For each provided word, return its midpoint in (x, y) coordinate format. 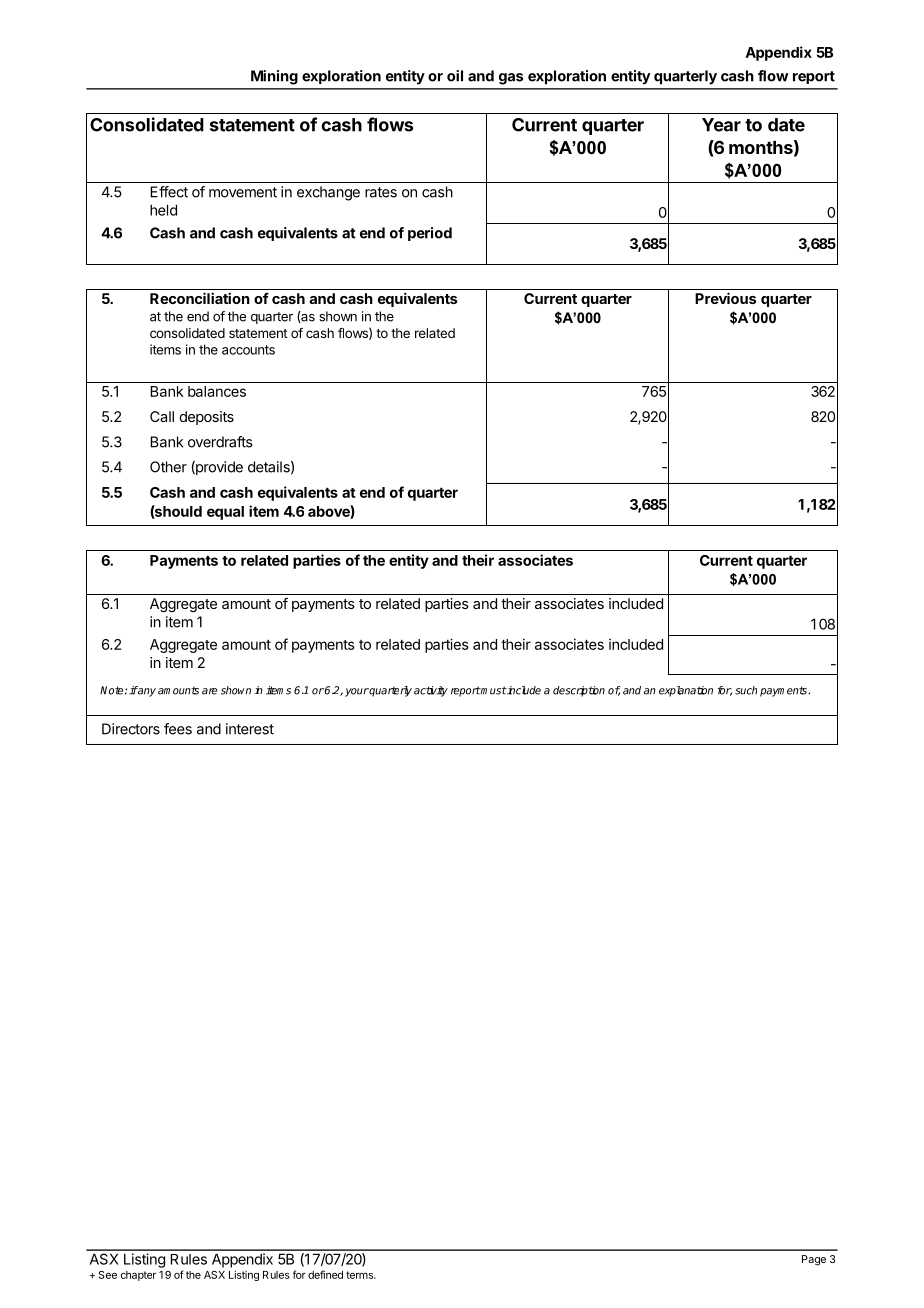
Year (721, 125)
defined (325, 1274)
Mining (274, 77)
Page (814, 1260)
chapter (138, 1276)
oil (455, 76)
